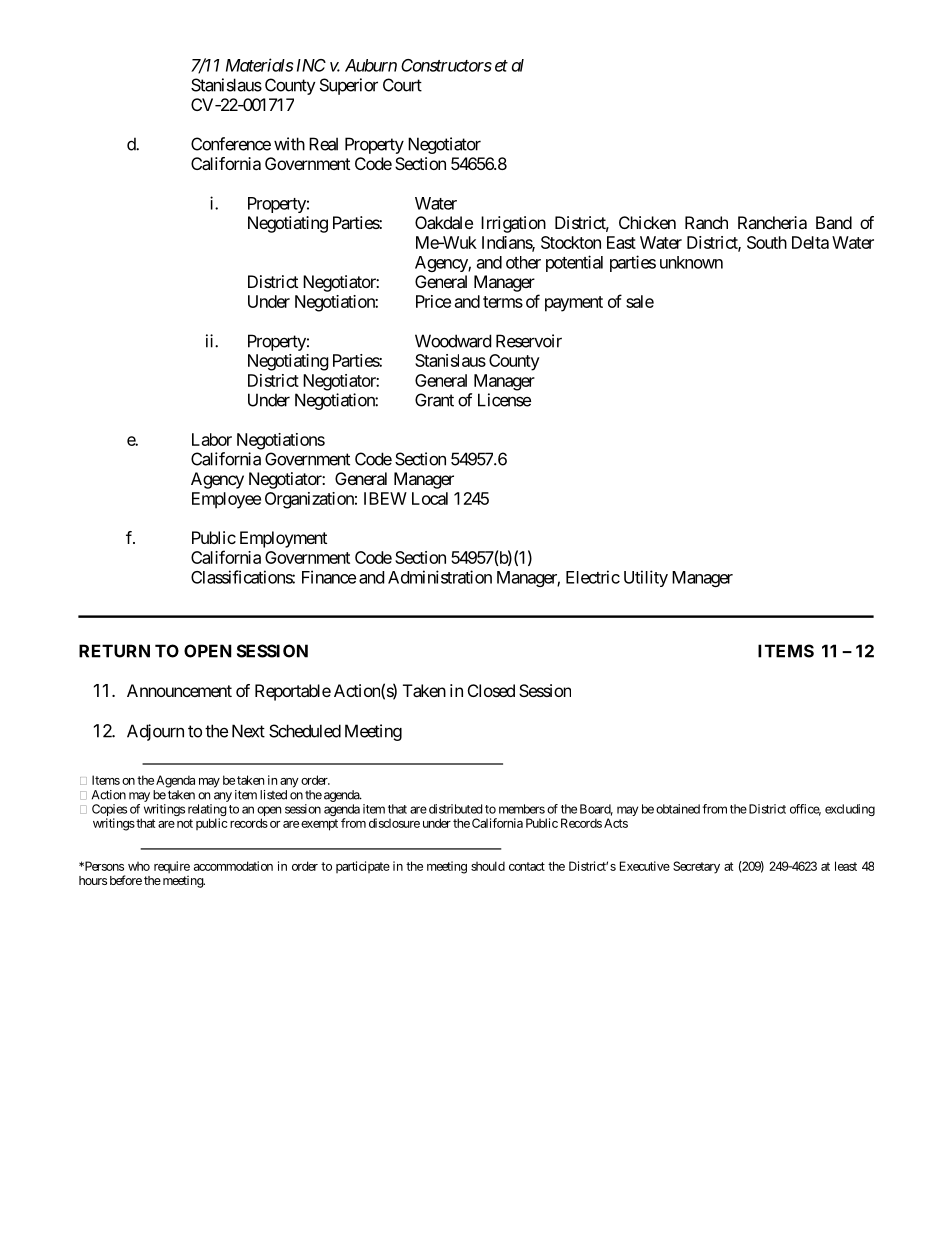  I want to click on Utility, so click(646, 578).
